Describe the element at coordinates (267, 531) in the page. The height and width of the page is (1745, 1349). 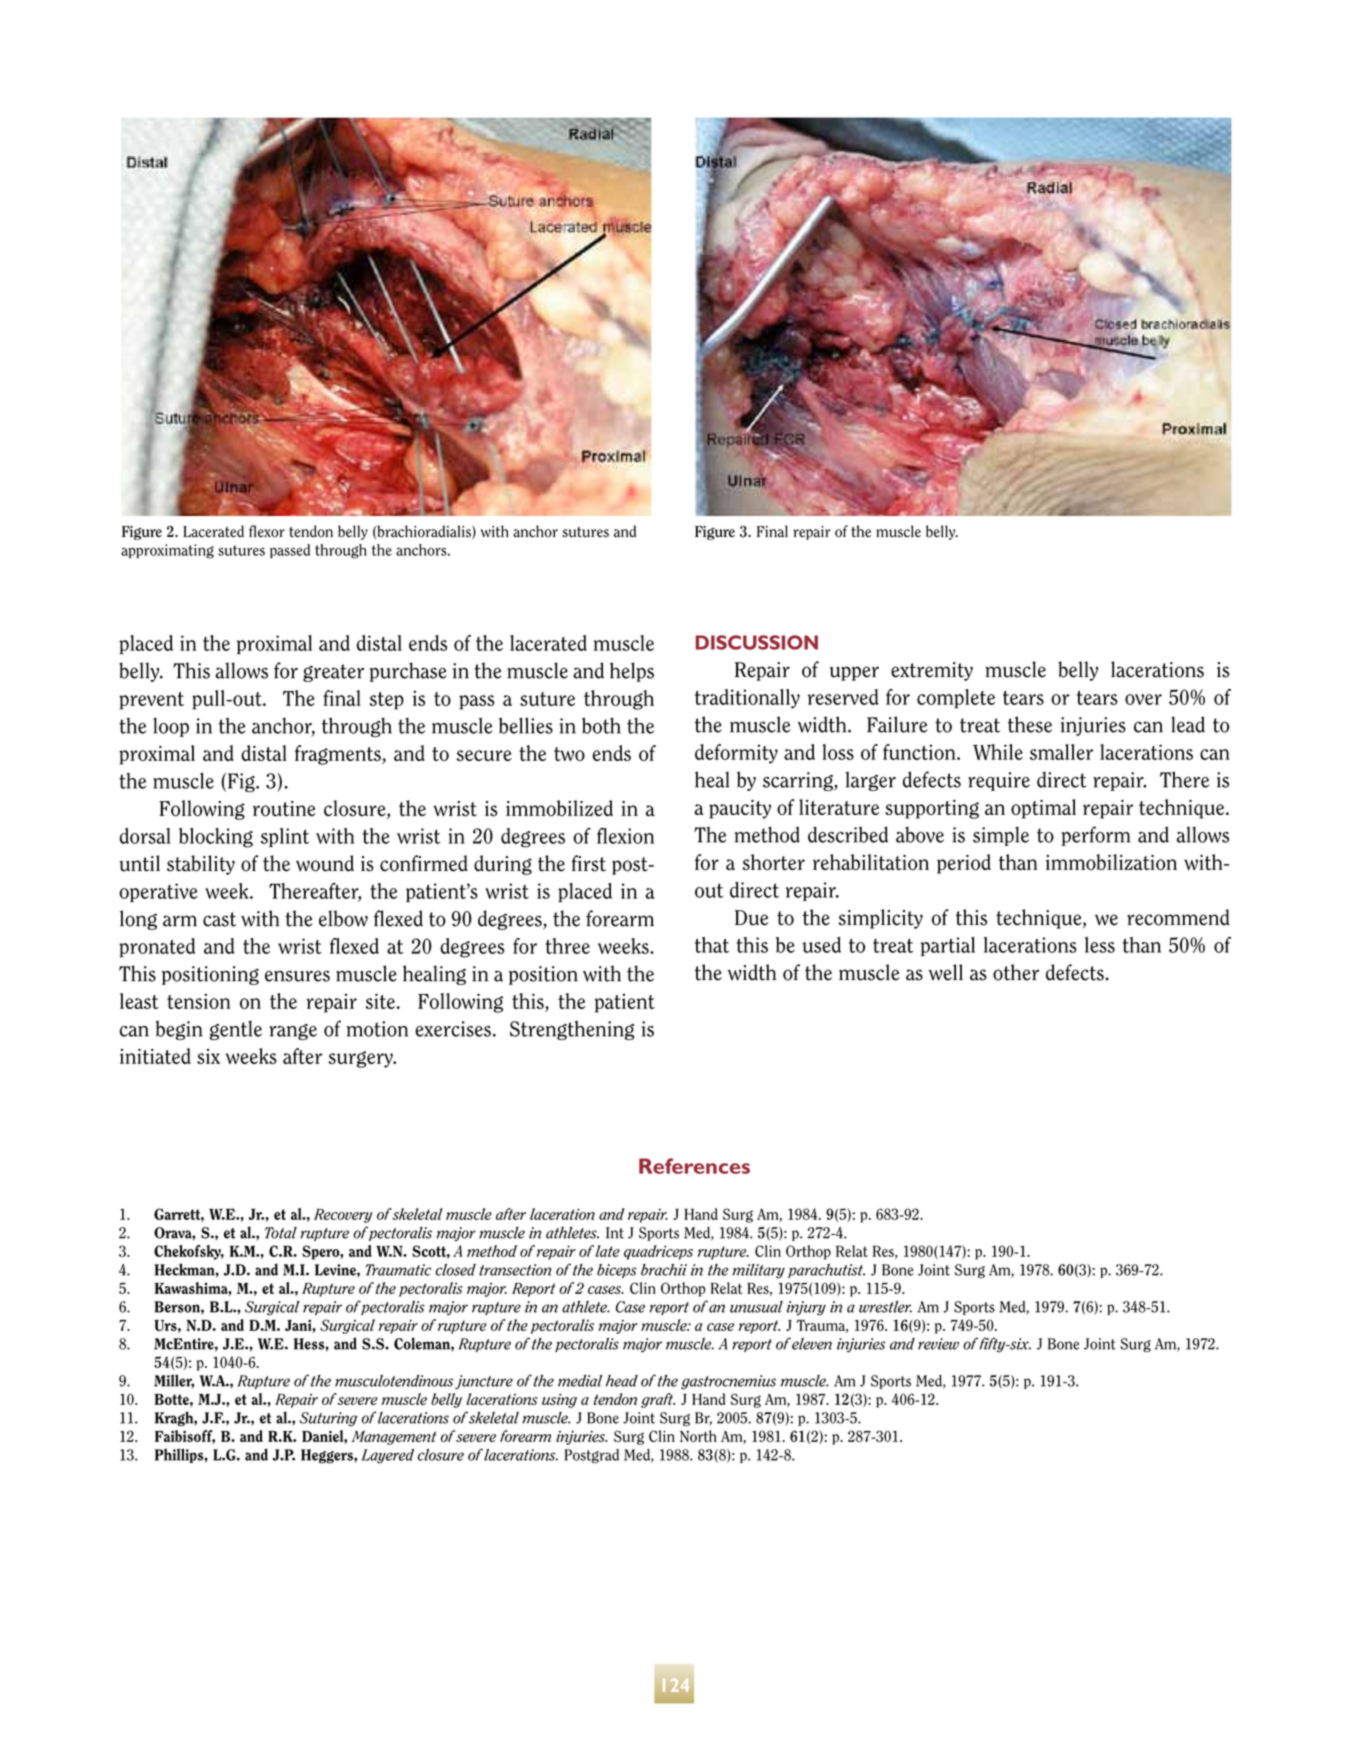
I see `flexor` at that location.
